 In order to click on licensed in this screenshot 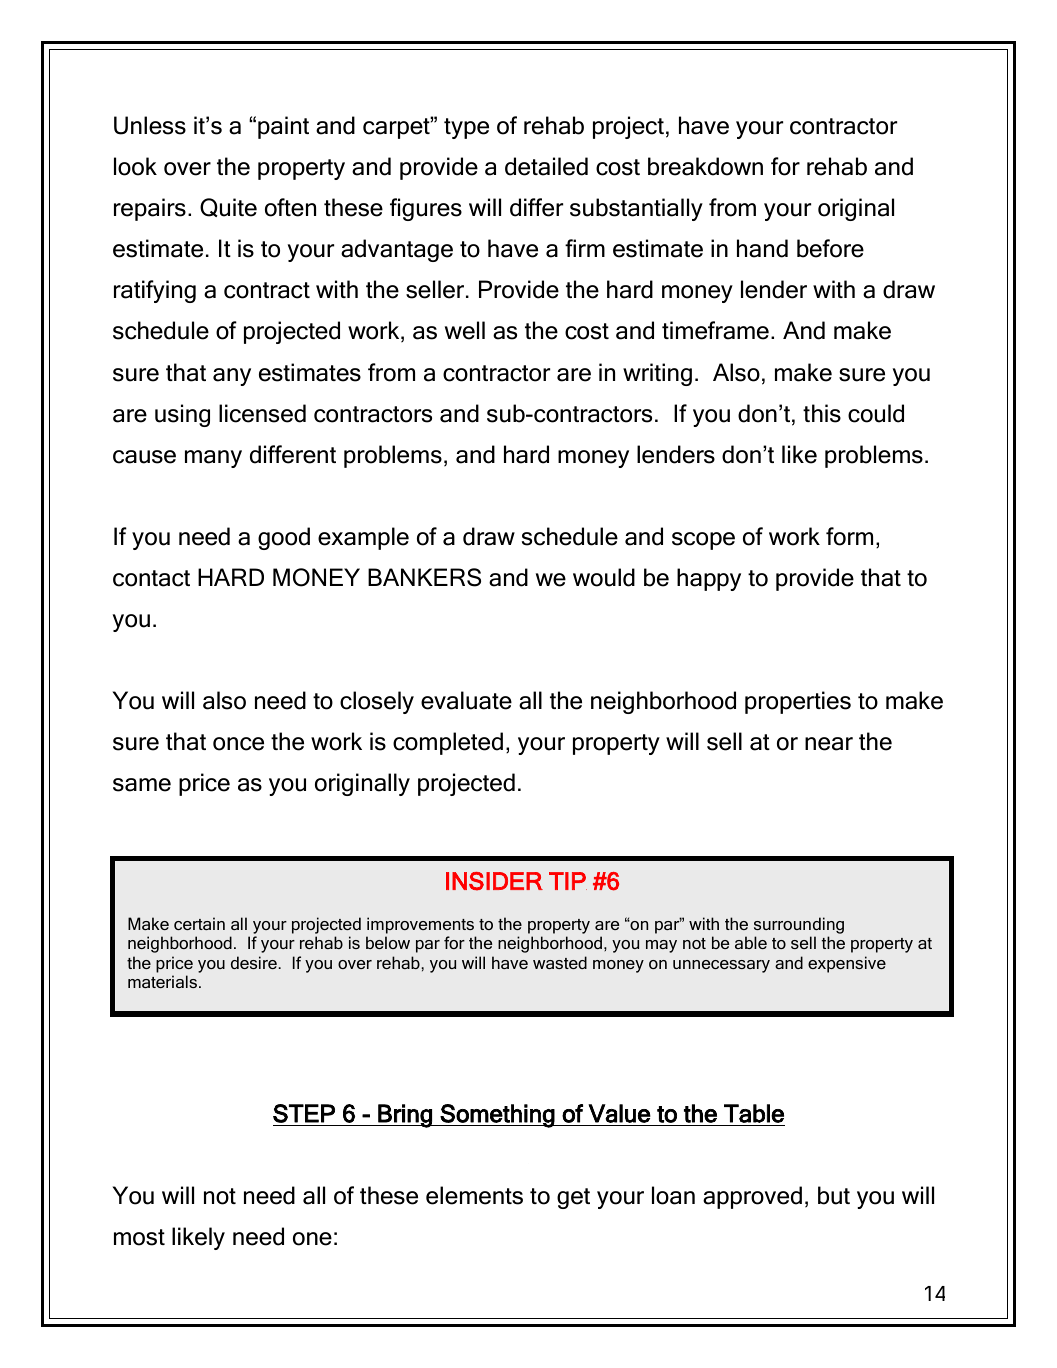, I will do `click(262, 413)`.
